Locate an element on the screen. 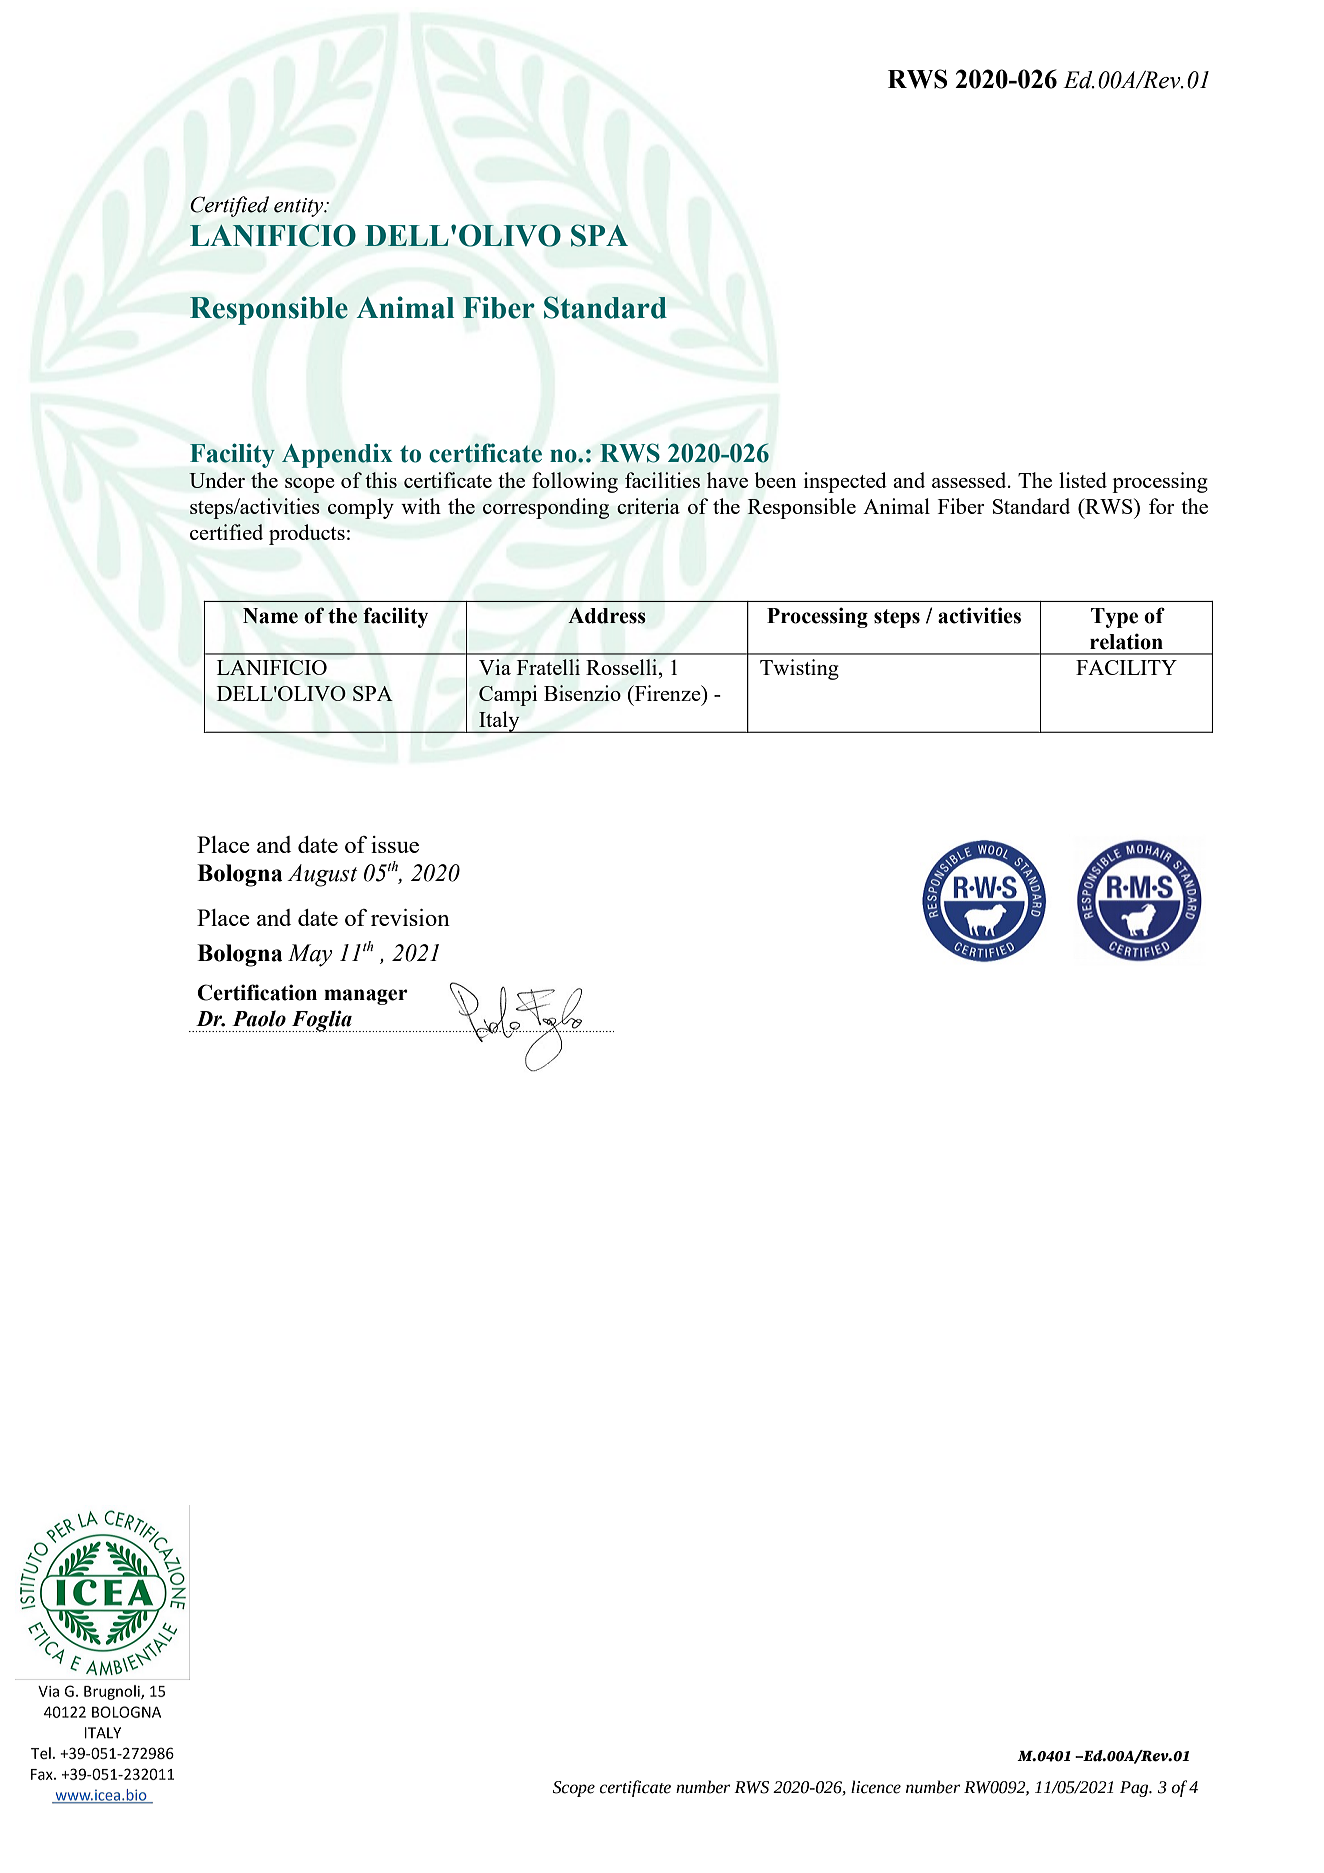 The width and height of the screenshot is (1324, 1873). listed is located at coordinates (1083, 480).
